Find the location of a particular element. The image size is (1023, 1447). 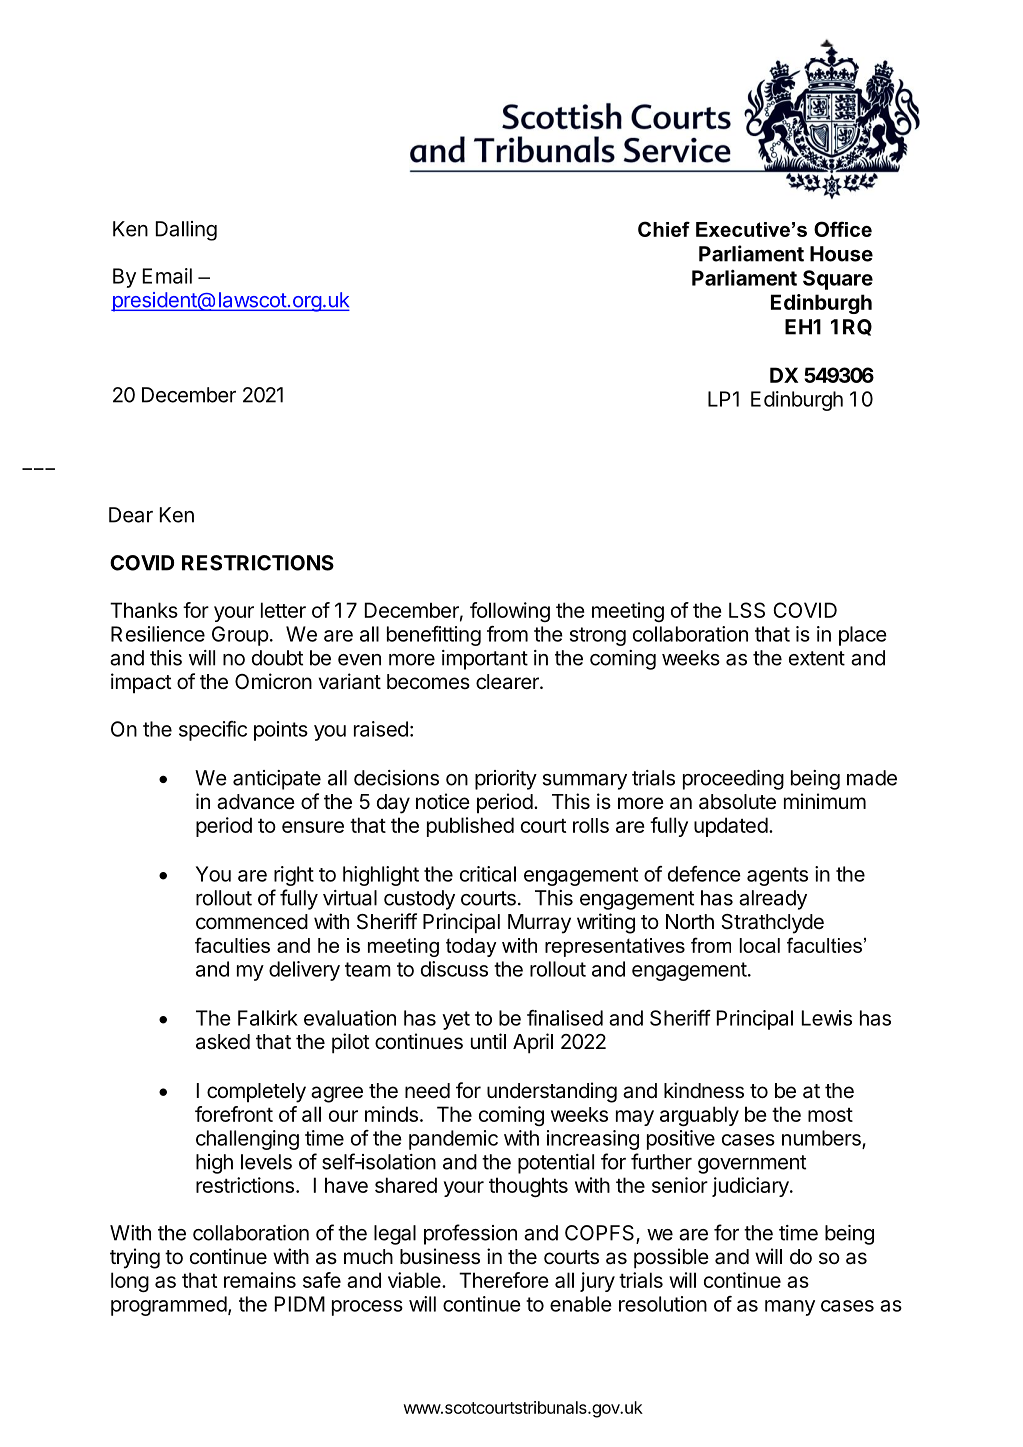

Email is located at coordinates (167, 276).
